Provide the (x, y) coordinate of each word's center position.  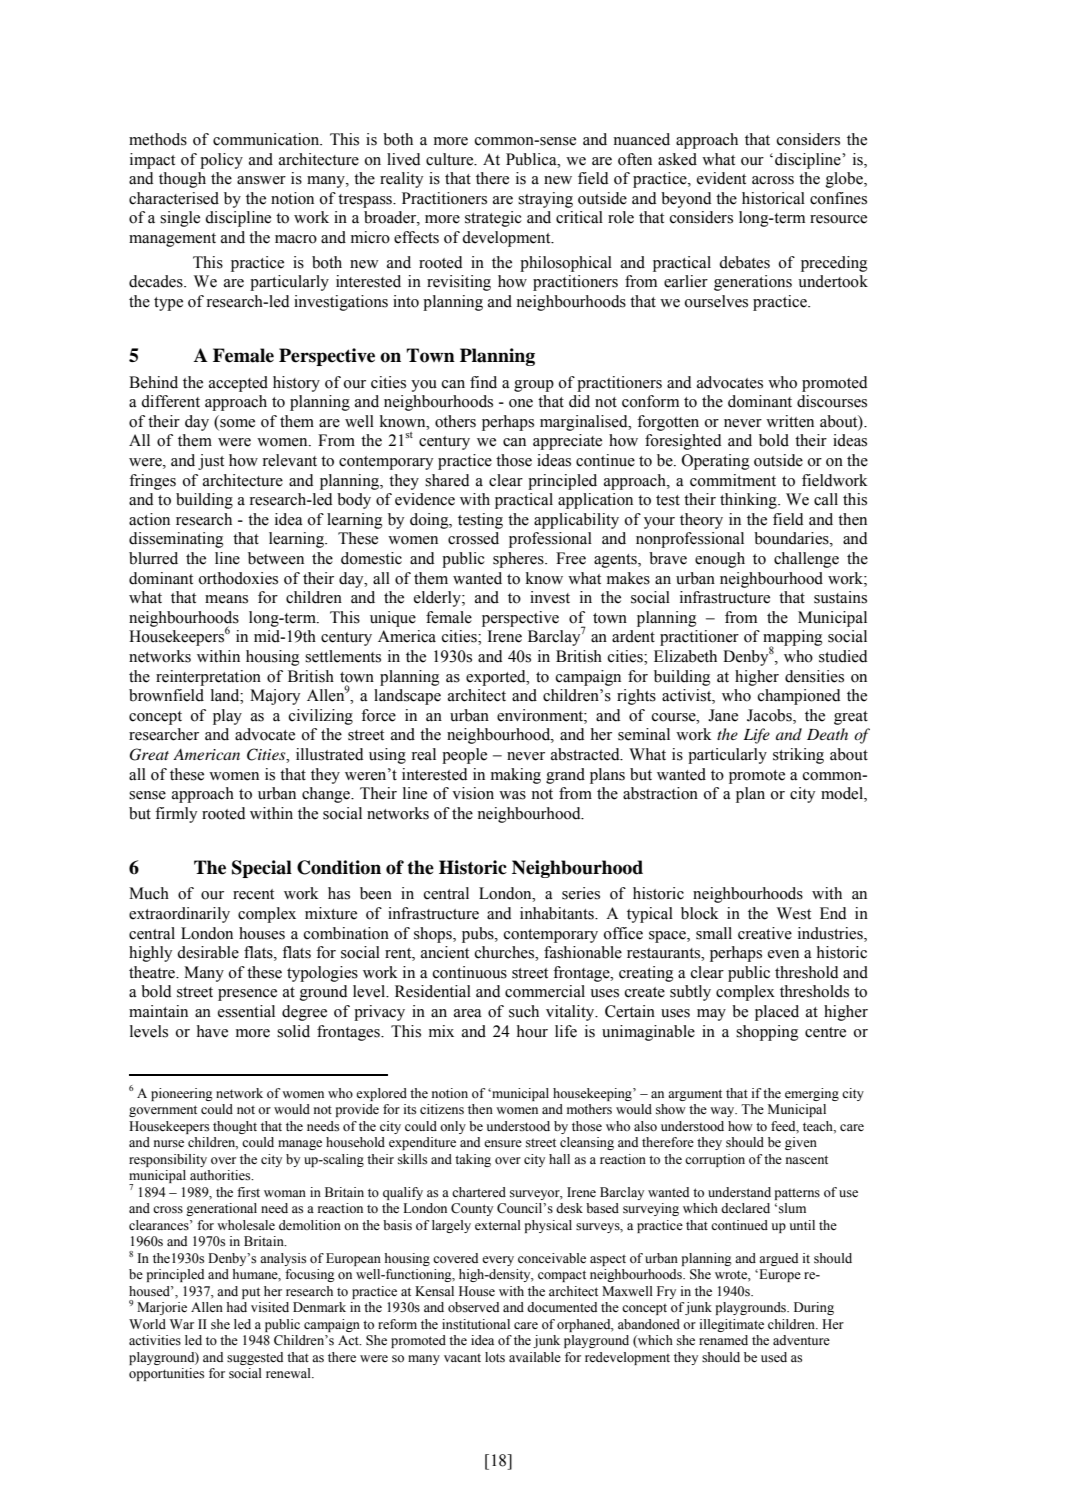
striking (798, 756)
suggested (255, 1358)
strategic (493, 219)
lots (495, 1357)
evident (721, 178)
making (516, 776)
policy (221, 161)
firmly (176, 815)
